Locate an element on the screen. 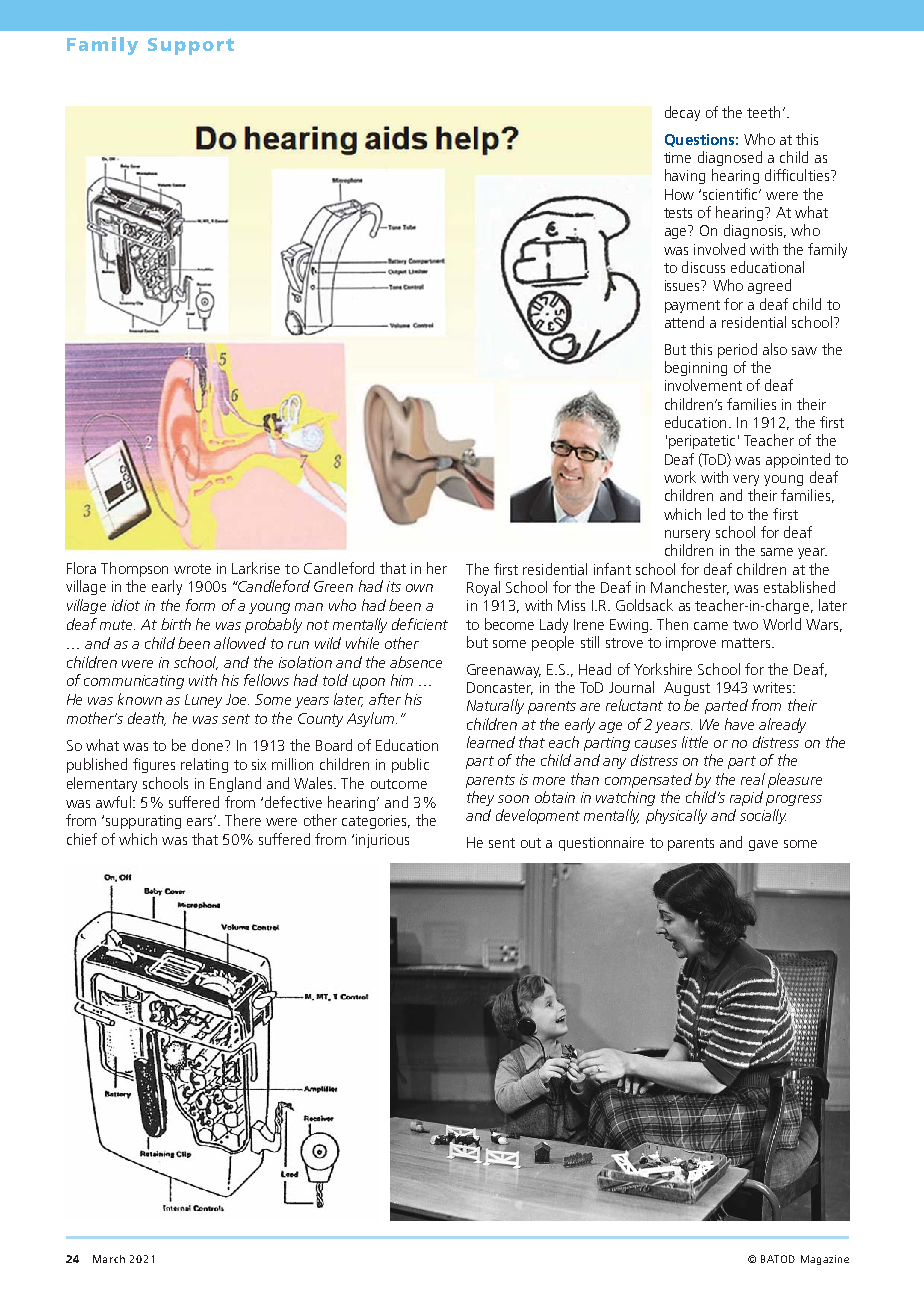 The height and width of the screenshot is (1308, 924). decay is located at coordinates (682, 113).
